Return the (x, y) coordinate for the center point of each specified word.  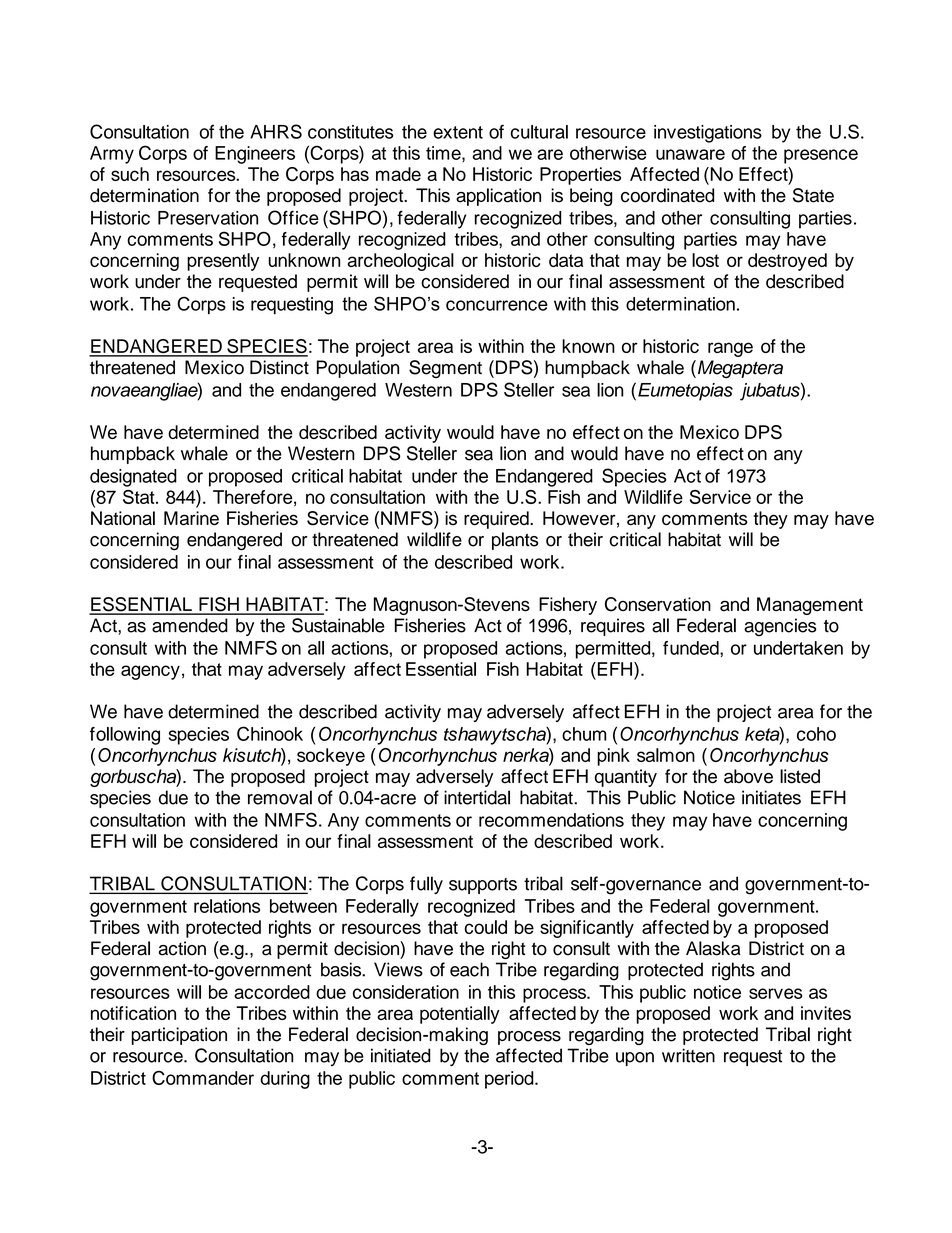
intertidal (477, 797)
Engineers (255, 155)
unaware (690, 154)
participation (179, 1036)
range (730, 349)
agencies (780, 627)
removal (280, 797)
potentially (460, 1015)
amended (190, 625)
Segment (445, 369)
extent (458, 132)
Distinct (279, 367)
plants (515, 541)
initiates (771, 797)
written (688, 1055)
